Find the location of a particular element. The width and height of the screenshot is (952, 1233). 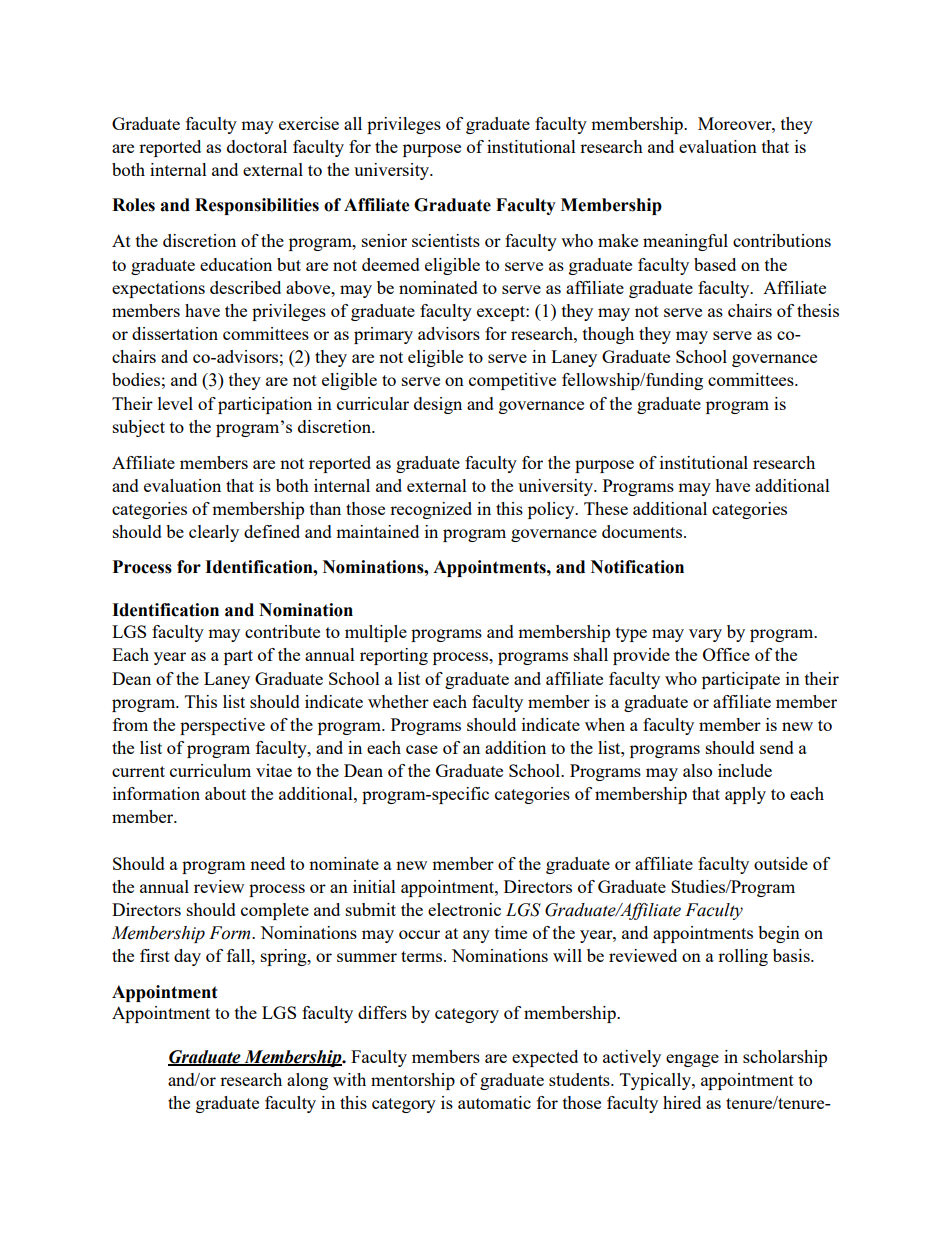

scientists is located at coordinates (446, 240).
